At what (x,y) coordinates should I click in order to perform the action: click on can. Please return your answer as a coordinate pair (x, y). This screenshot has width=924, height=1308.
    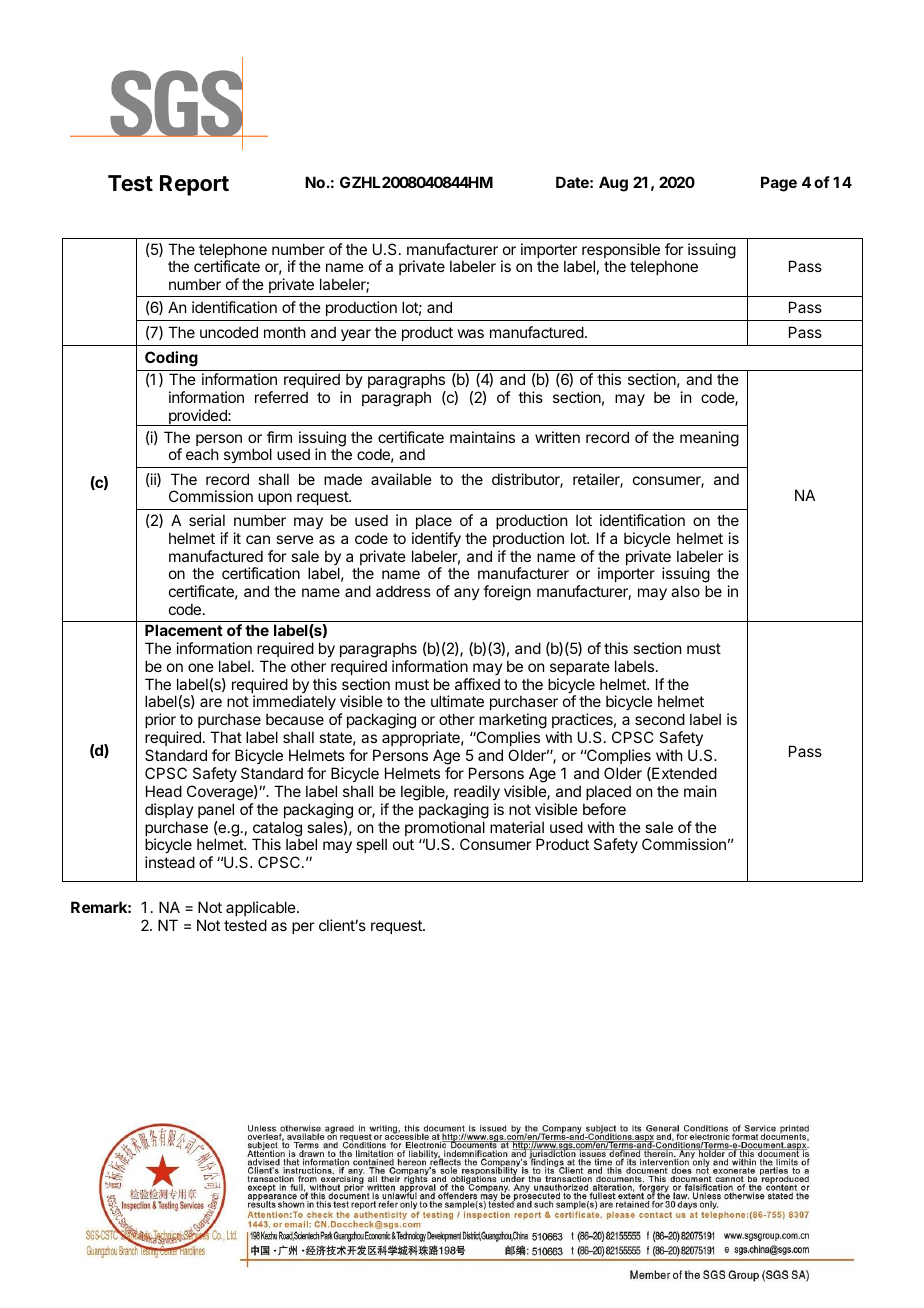
    Looking at the image, I should click on (258, 539).
